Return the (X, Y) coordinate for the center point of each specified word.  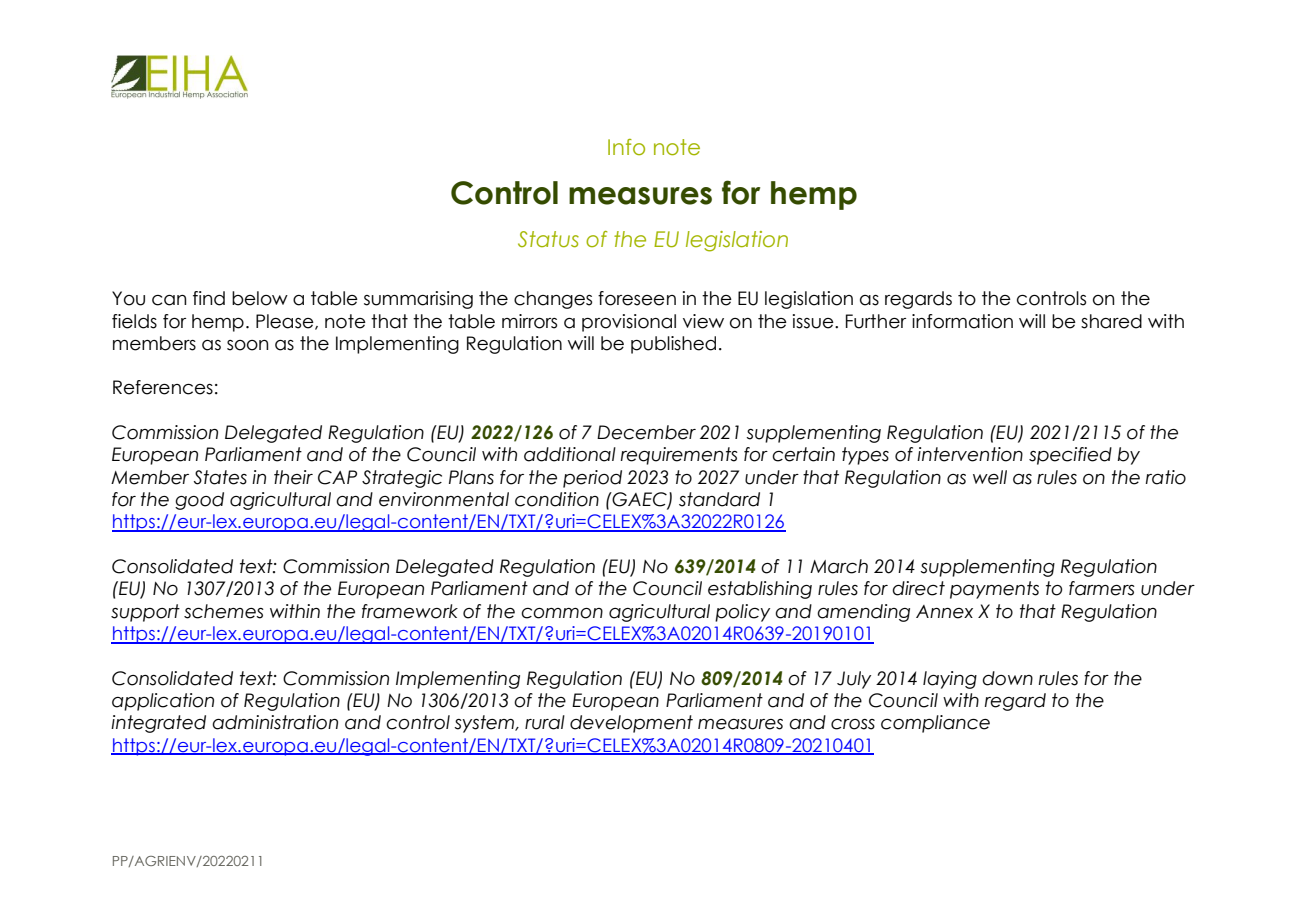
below (260, 298)
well (990, 477)
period (592, 479)
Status (548, 239)
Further (876, 321)
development (631, 724)
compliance (935, 724)
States (220, 477)
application (163, 702)
